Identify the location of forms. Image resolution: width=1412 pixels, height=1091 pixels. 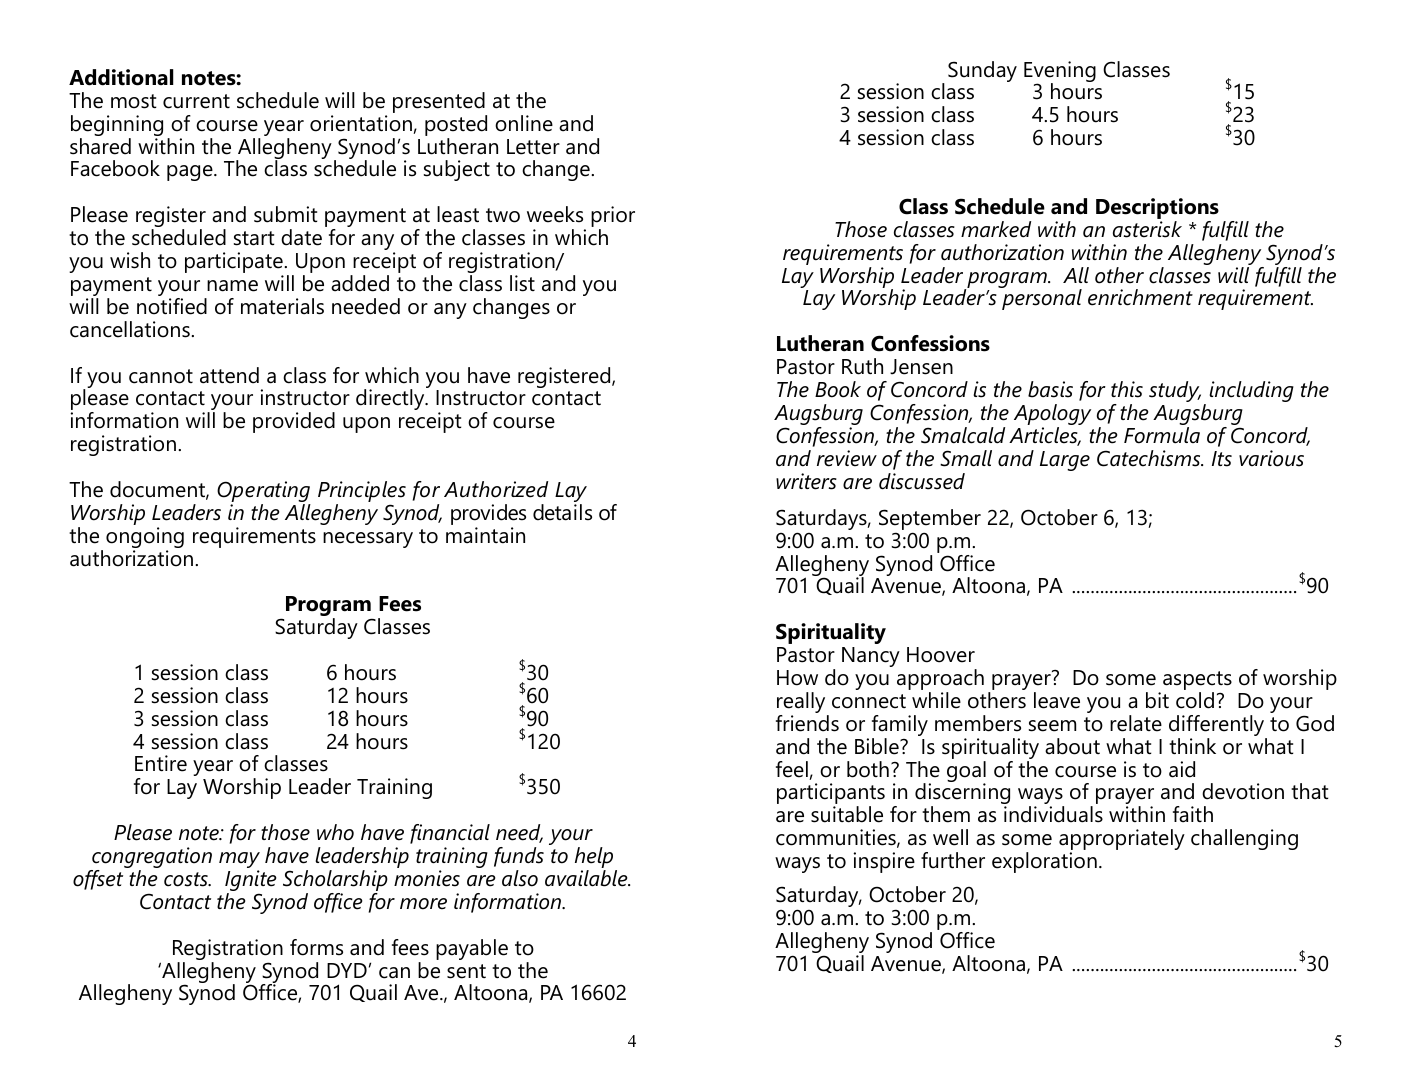
(316, 947).
